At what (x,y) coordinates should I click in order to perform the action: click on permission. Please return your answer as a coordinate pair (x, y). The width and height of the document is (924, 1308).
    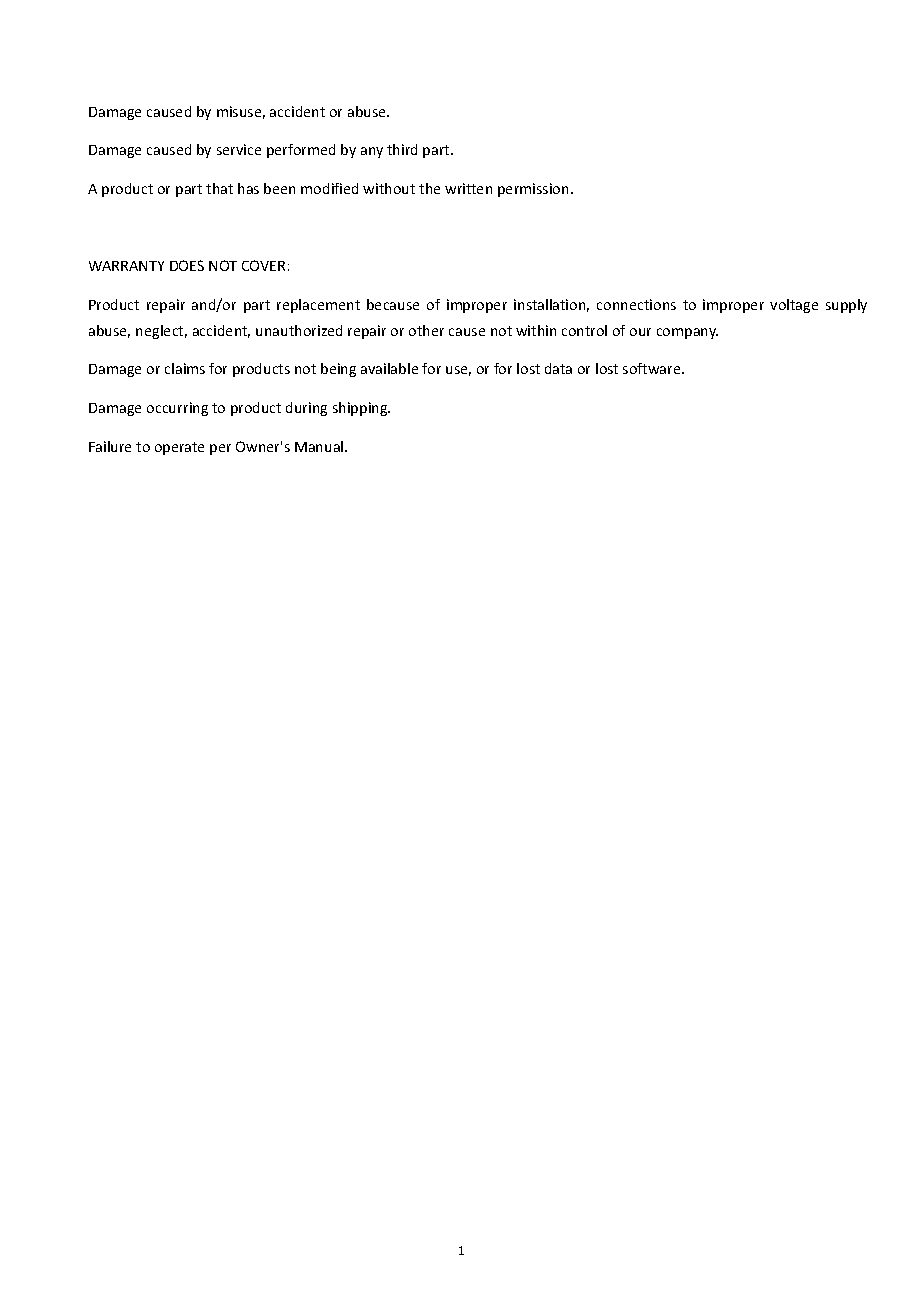
    Looking at the image, I should click on (533, 190).
